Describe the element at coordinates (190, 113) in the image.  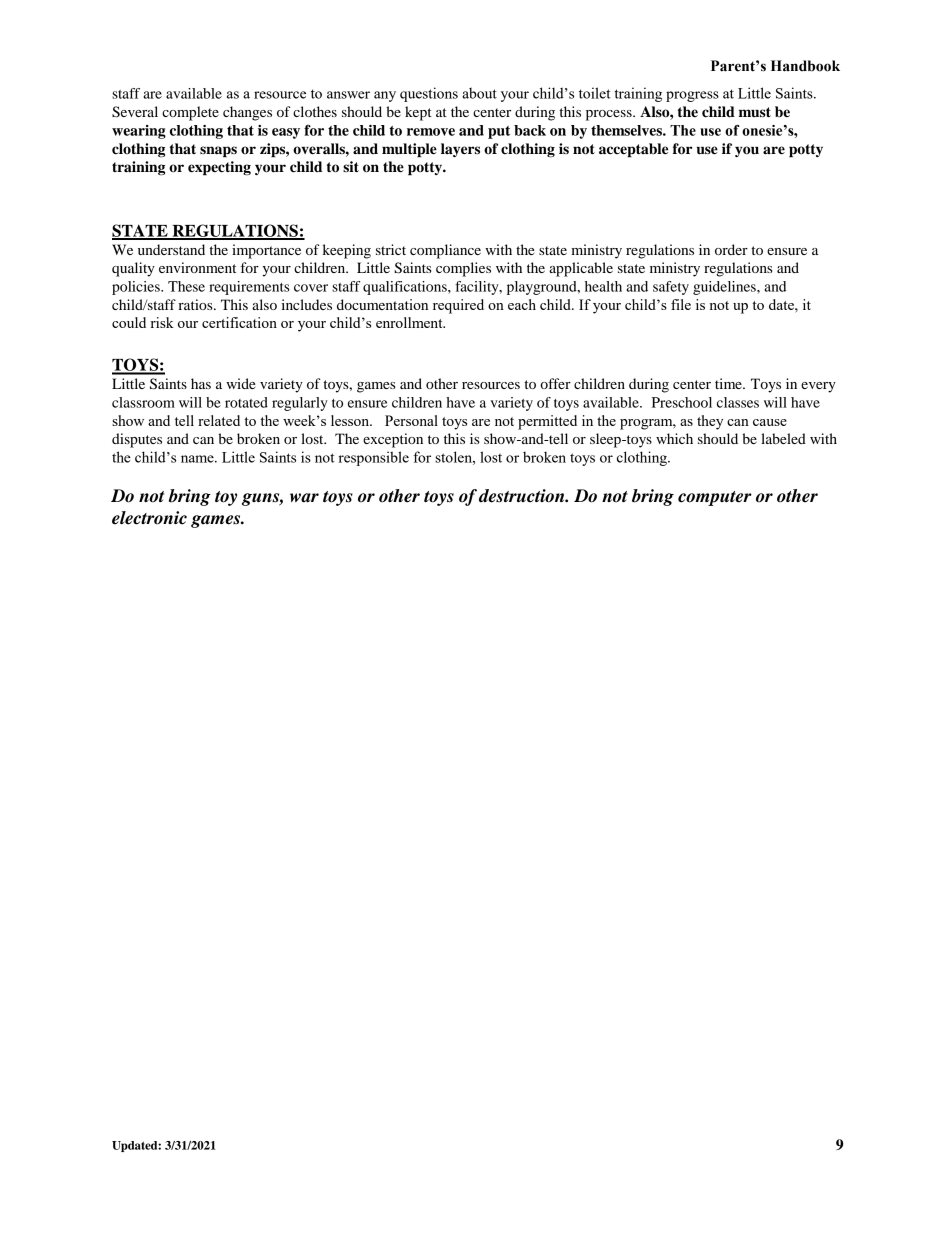
I see `complete` at that location.
